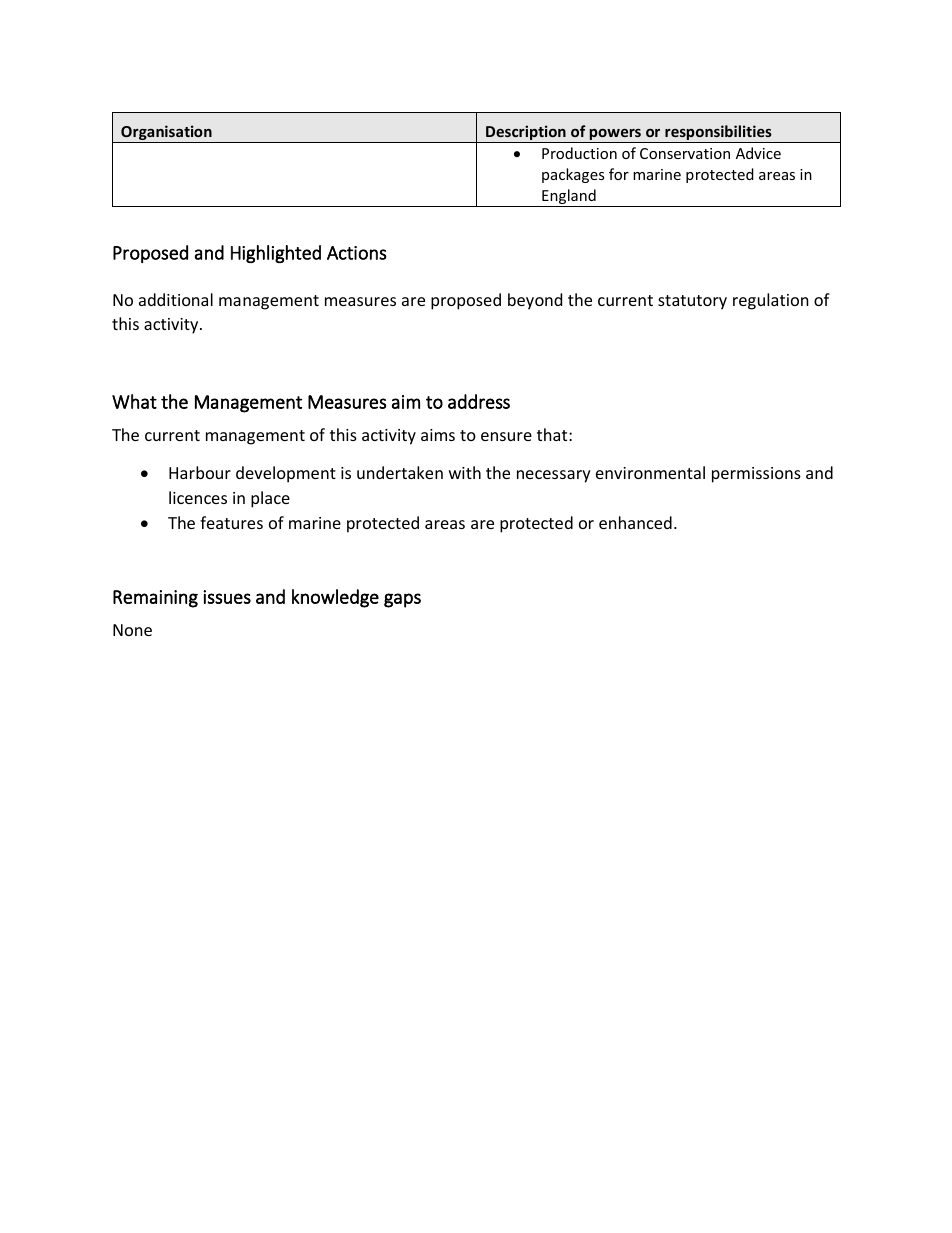 This document has height=1233, width=952. What do you see at coordinates (692, 302) in the document?
I see `statutory` at bounding box center [692, 302].
